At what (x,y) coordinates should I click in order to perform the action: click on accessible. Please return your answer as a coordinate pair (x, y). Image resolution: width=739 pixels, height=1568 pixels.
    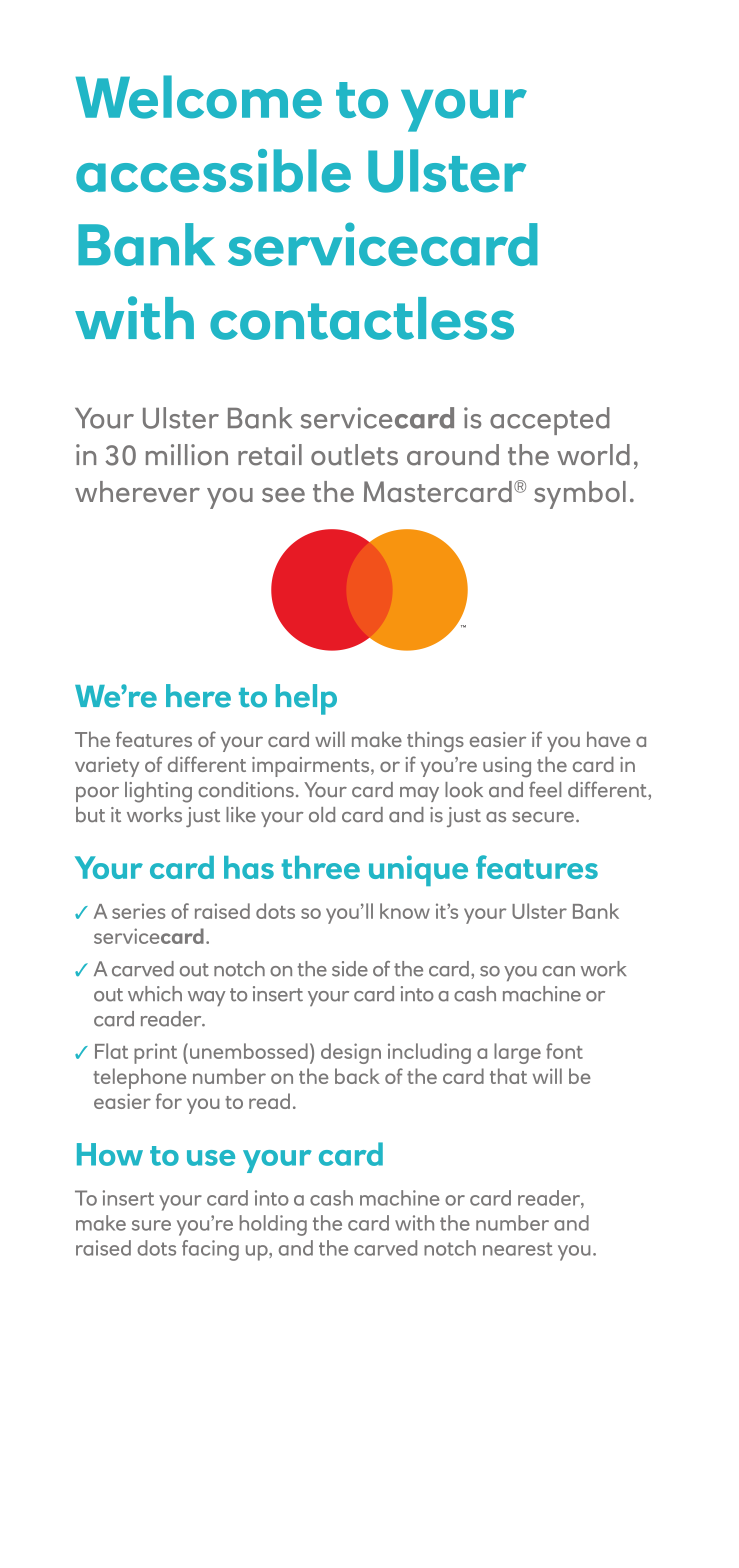
    Looking at the image, I should click on (213, 171).
